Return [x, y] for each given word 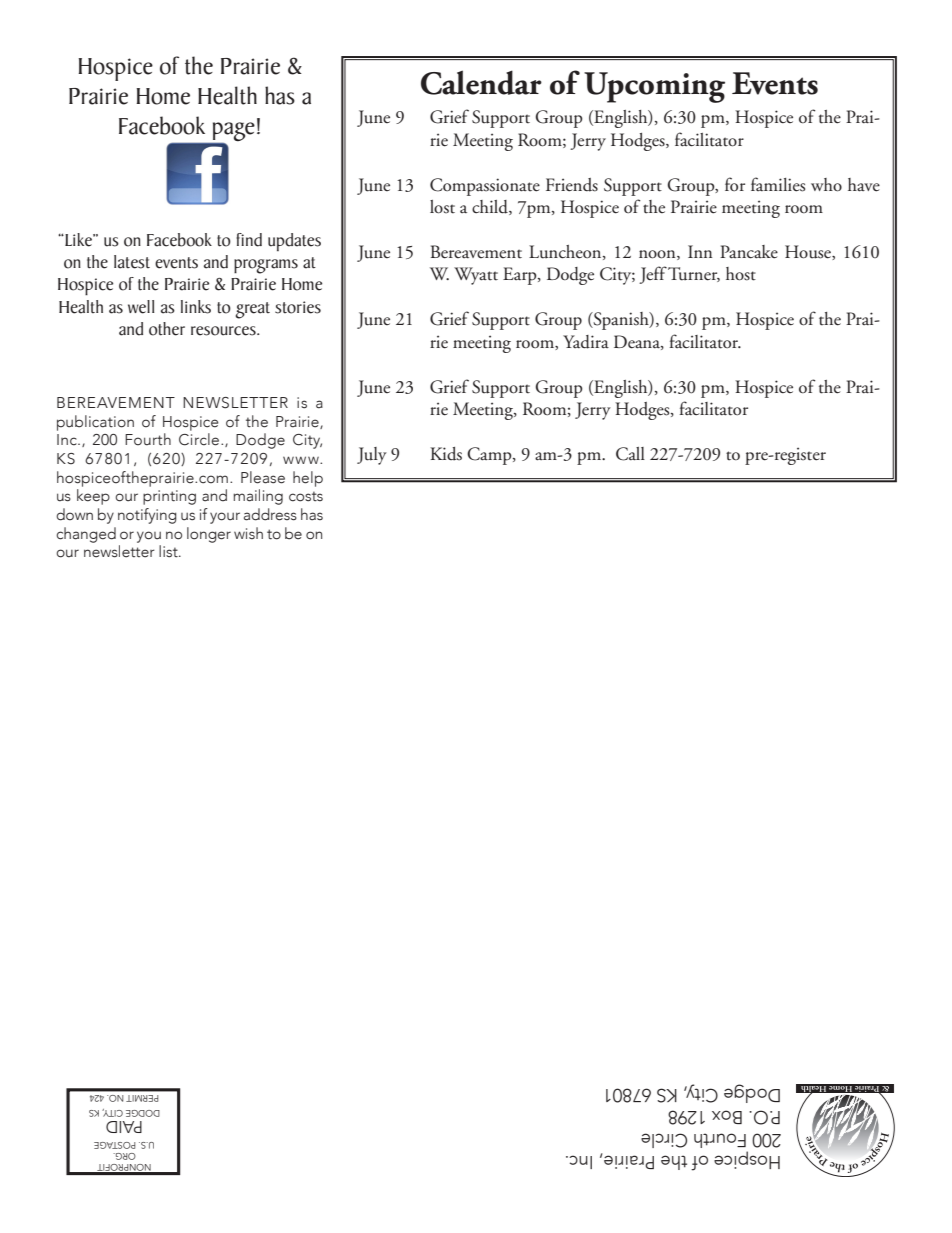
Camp [490, 456]
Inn [700, 251]
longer [209, 535]
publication [95, 423]
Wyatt [476, 276]
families [778, 184]
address [270, 514]
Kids [446, 454]
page [232, 132]
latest [132, 262]
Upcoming [654, 87]
